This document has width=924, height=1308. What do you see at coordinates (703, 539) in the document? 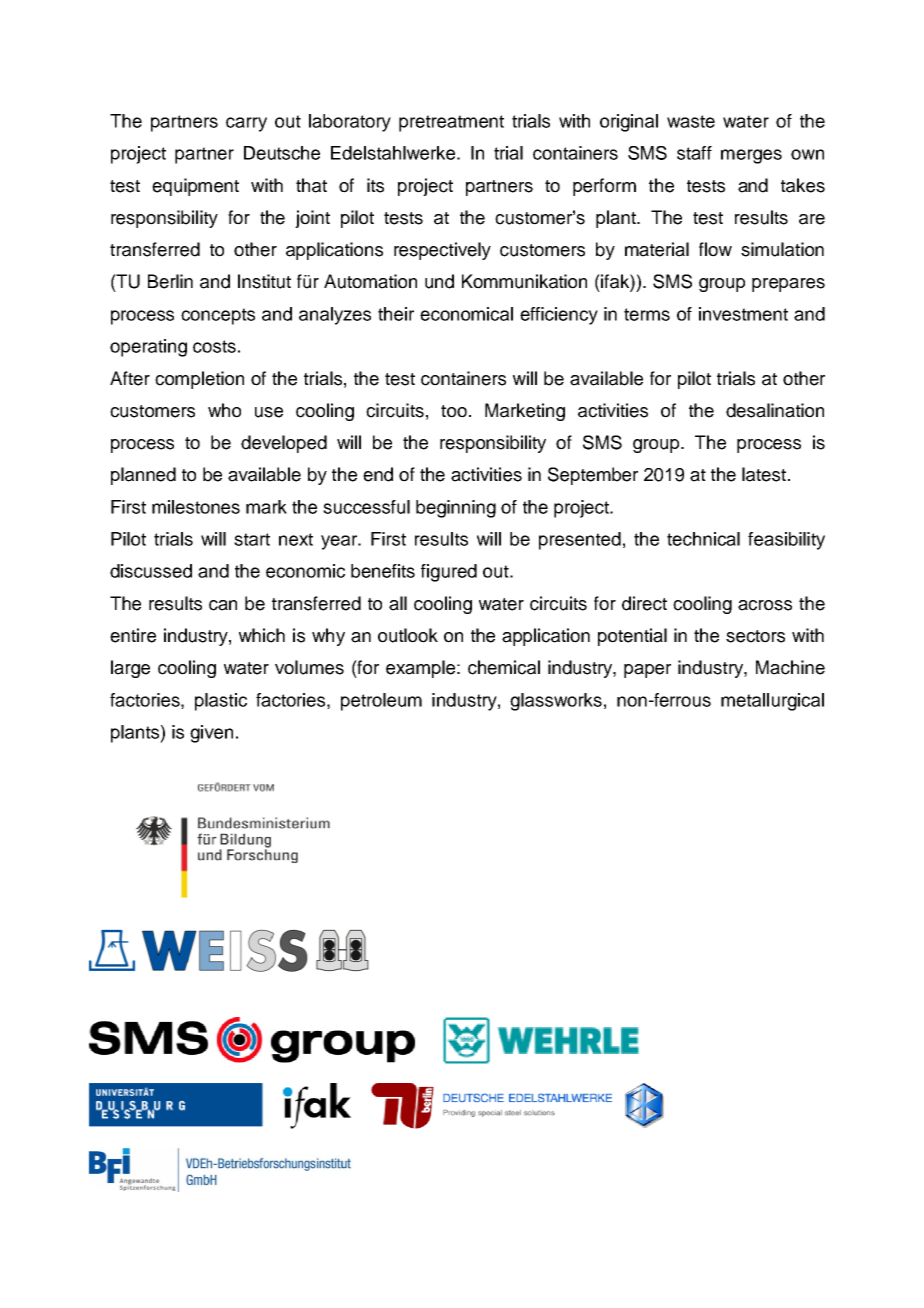
I see `technical` at bounding box center [703, 539].
